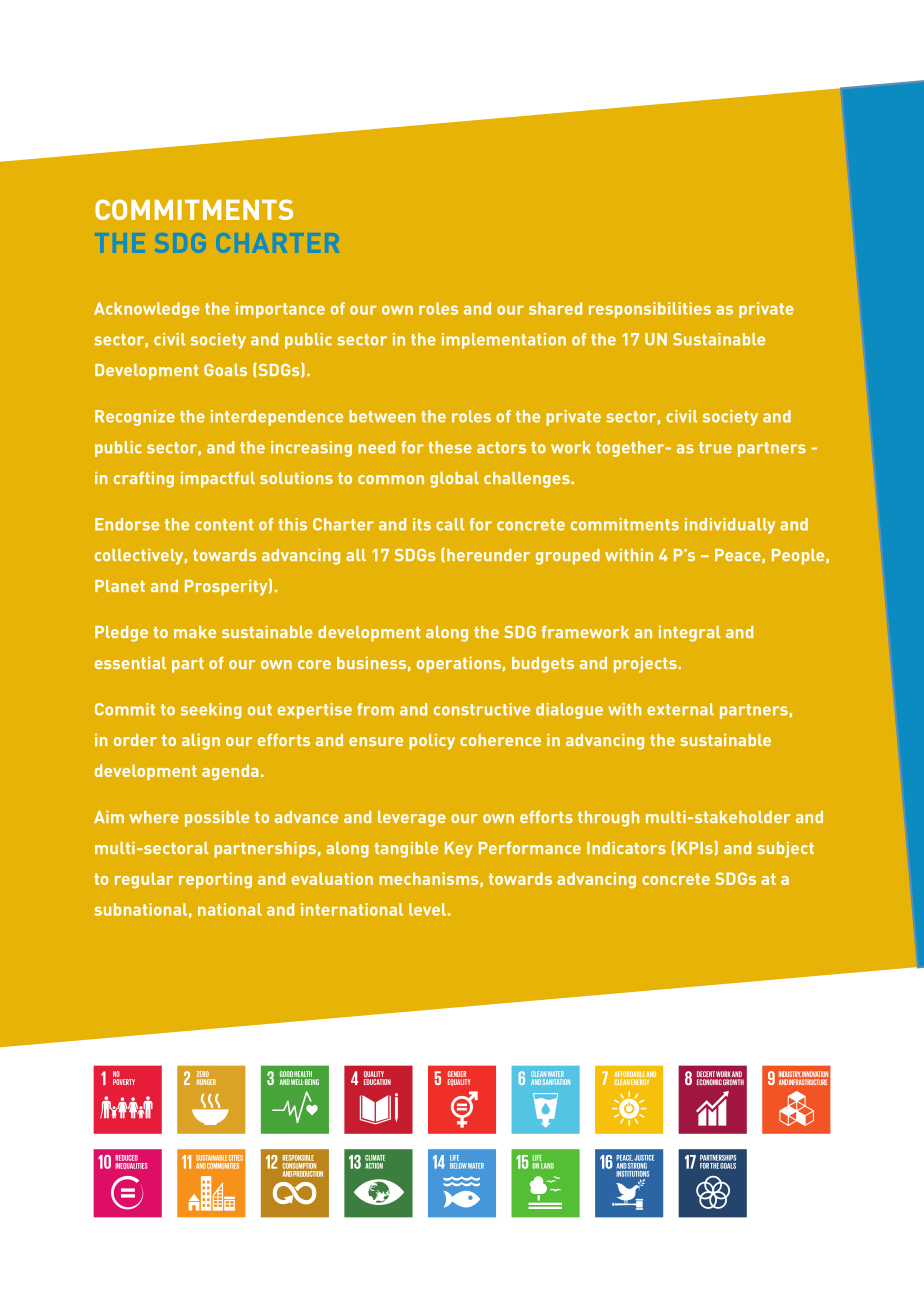  Describe the element at coordinates (504, 341) in the image. I see `implementation` at that location.
